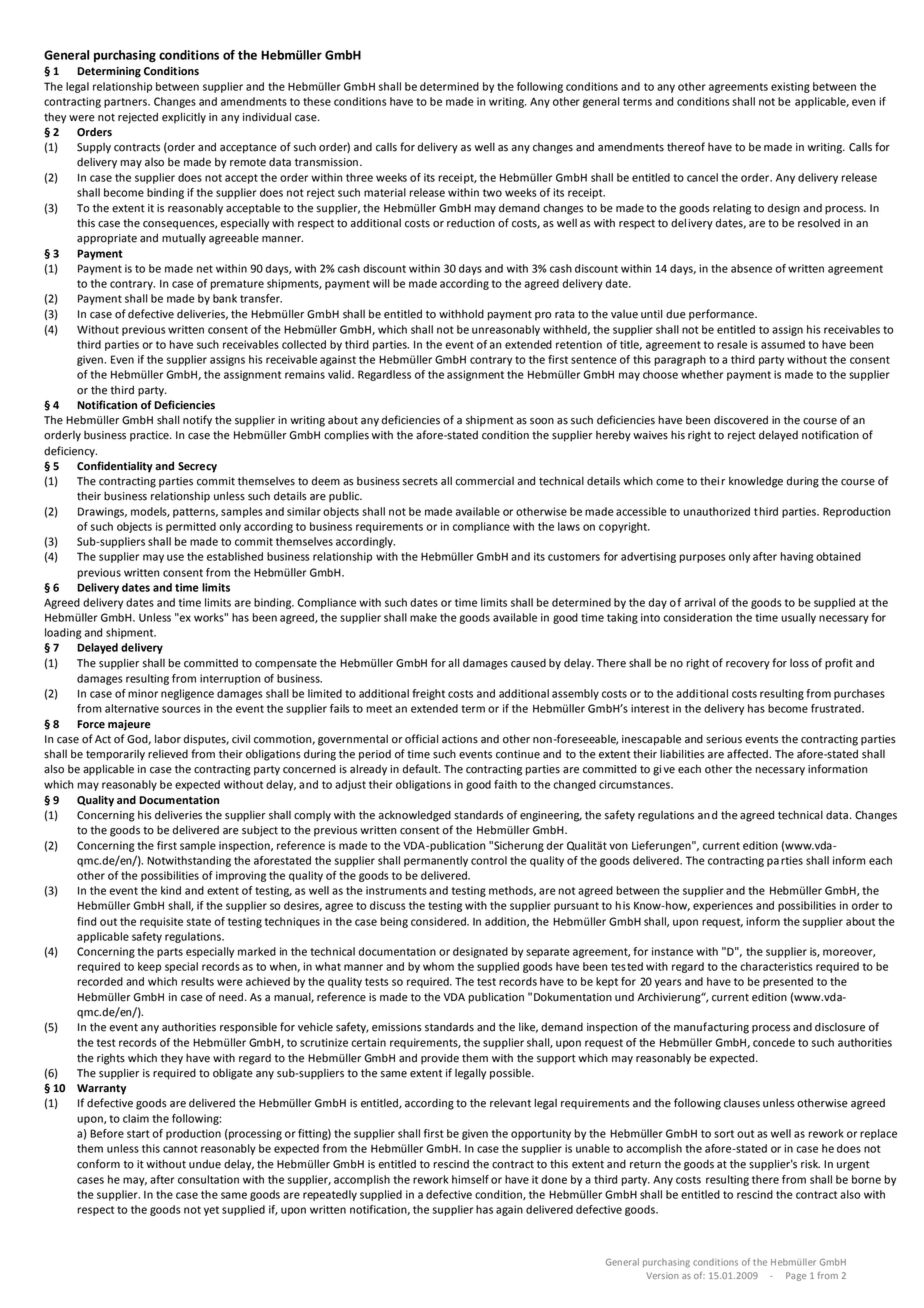  What do you see at coordinates (492, 193) in the screenshot?
I see `two` at bounding box center [492, 193].
